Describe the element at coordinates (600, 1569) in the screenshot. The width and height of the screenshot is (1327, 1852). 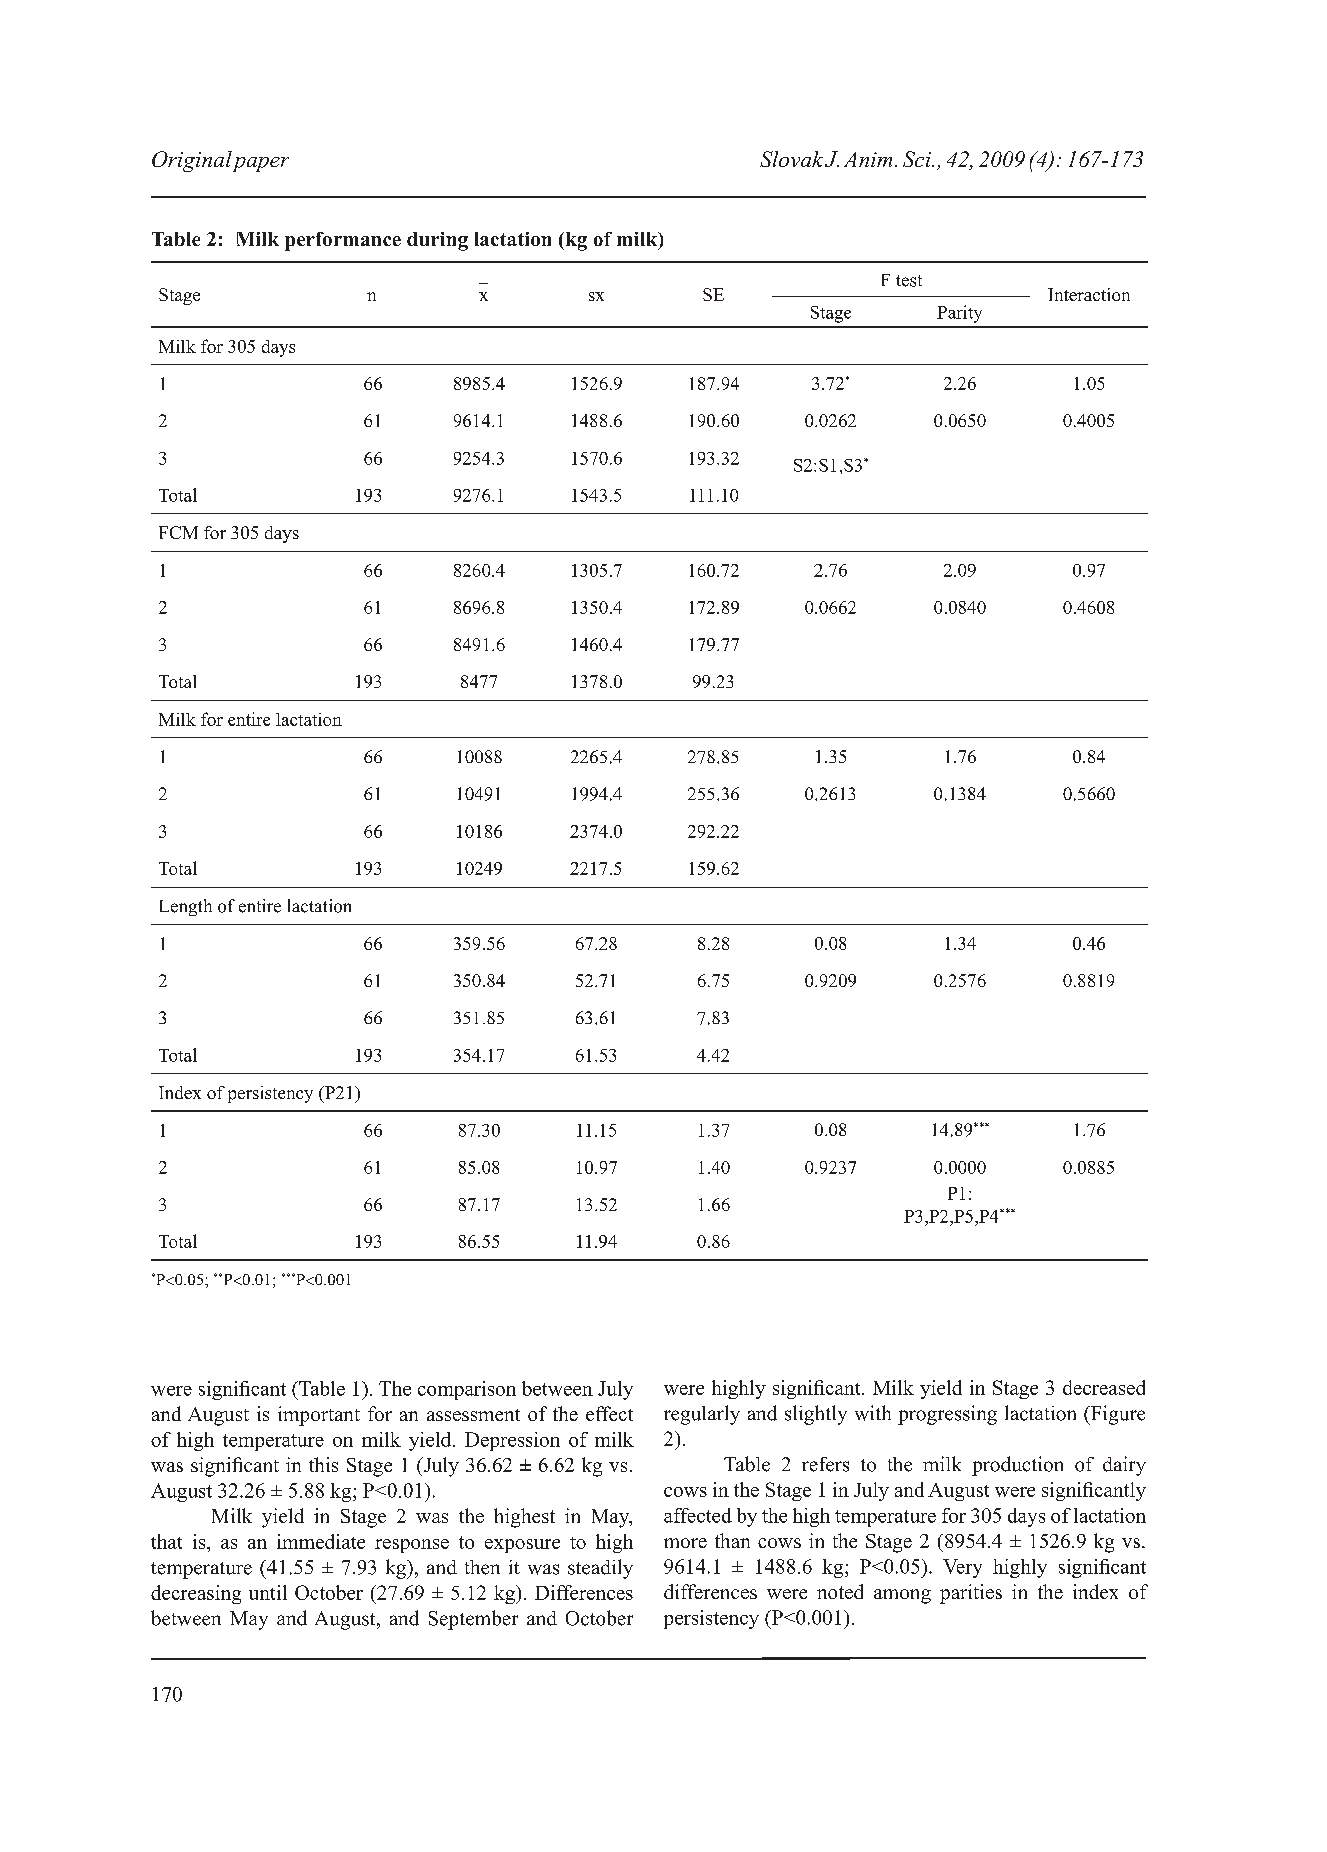
I see `steadily` at that location.
